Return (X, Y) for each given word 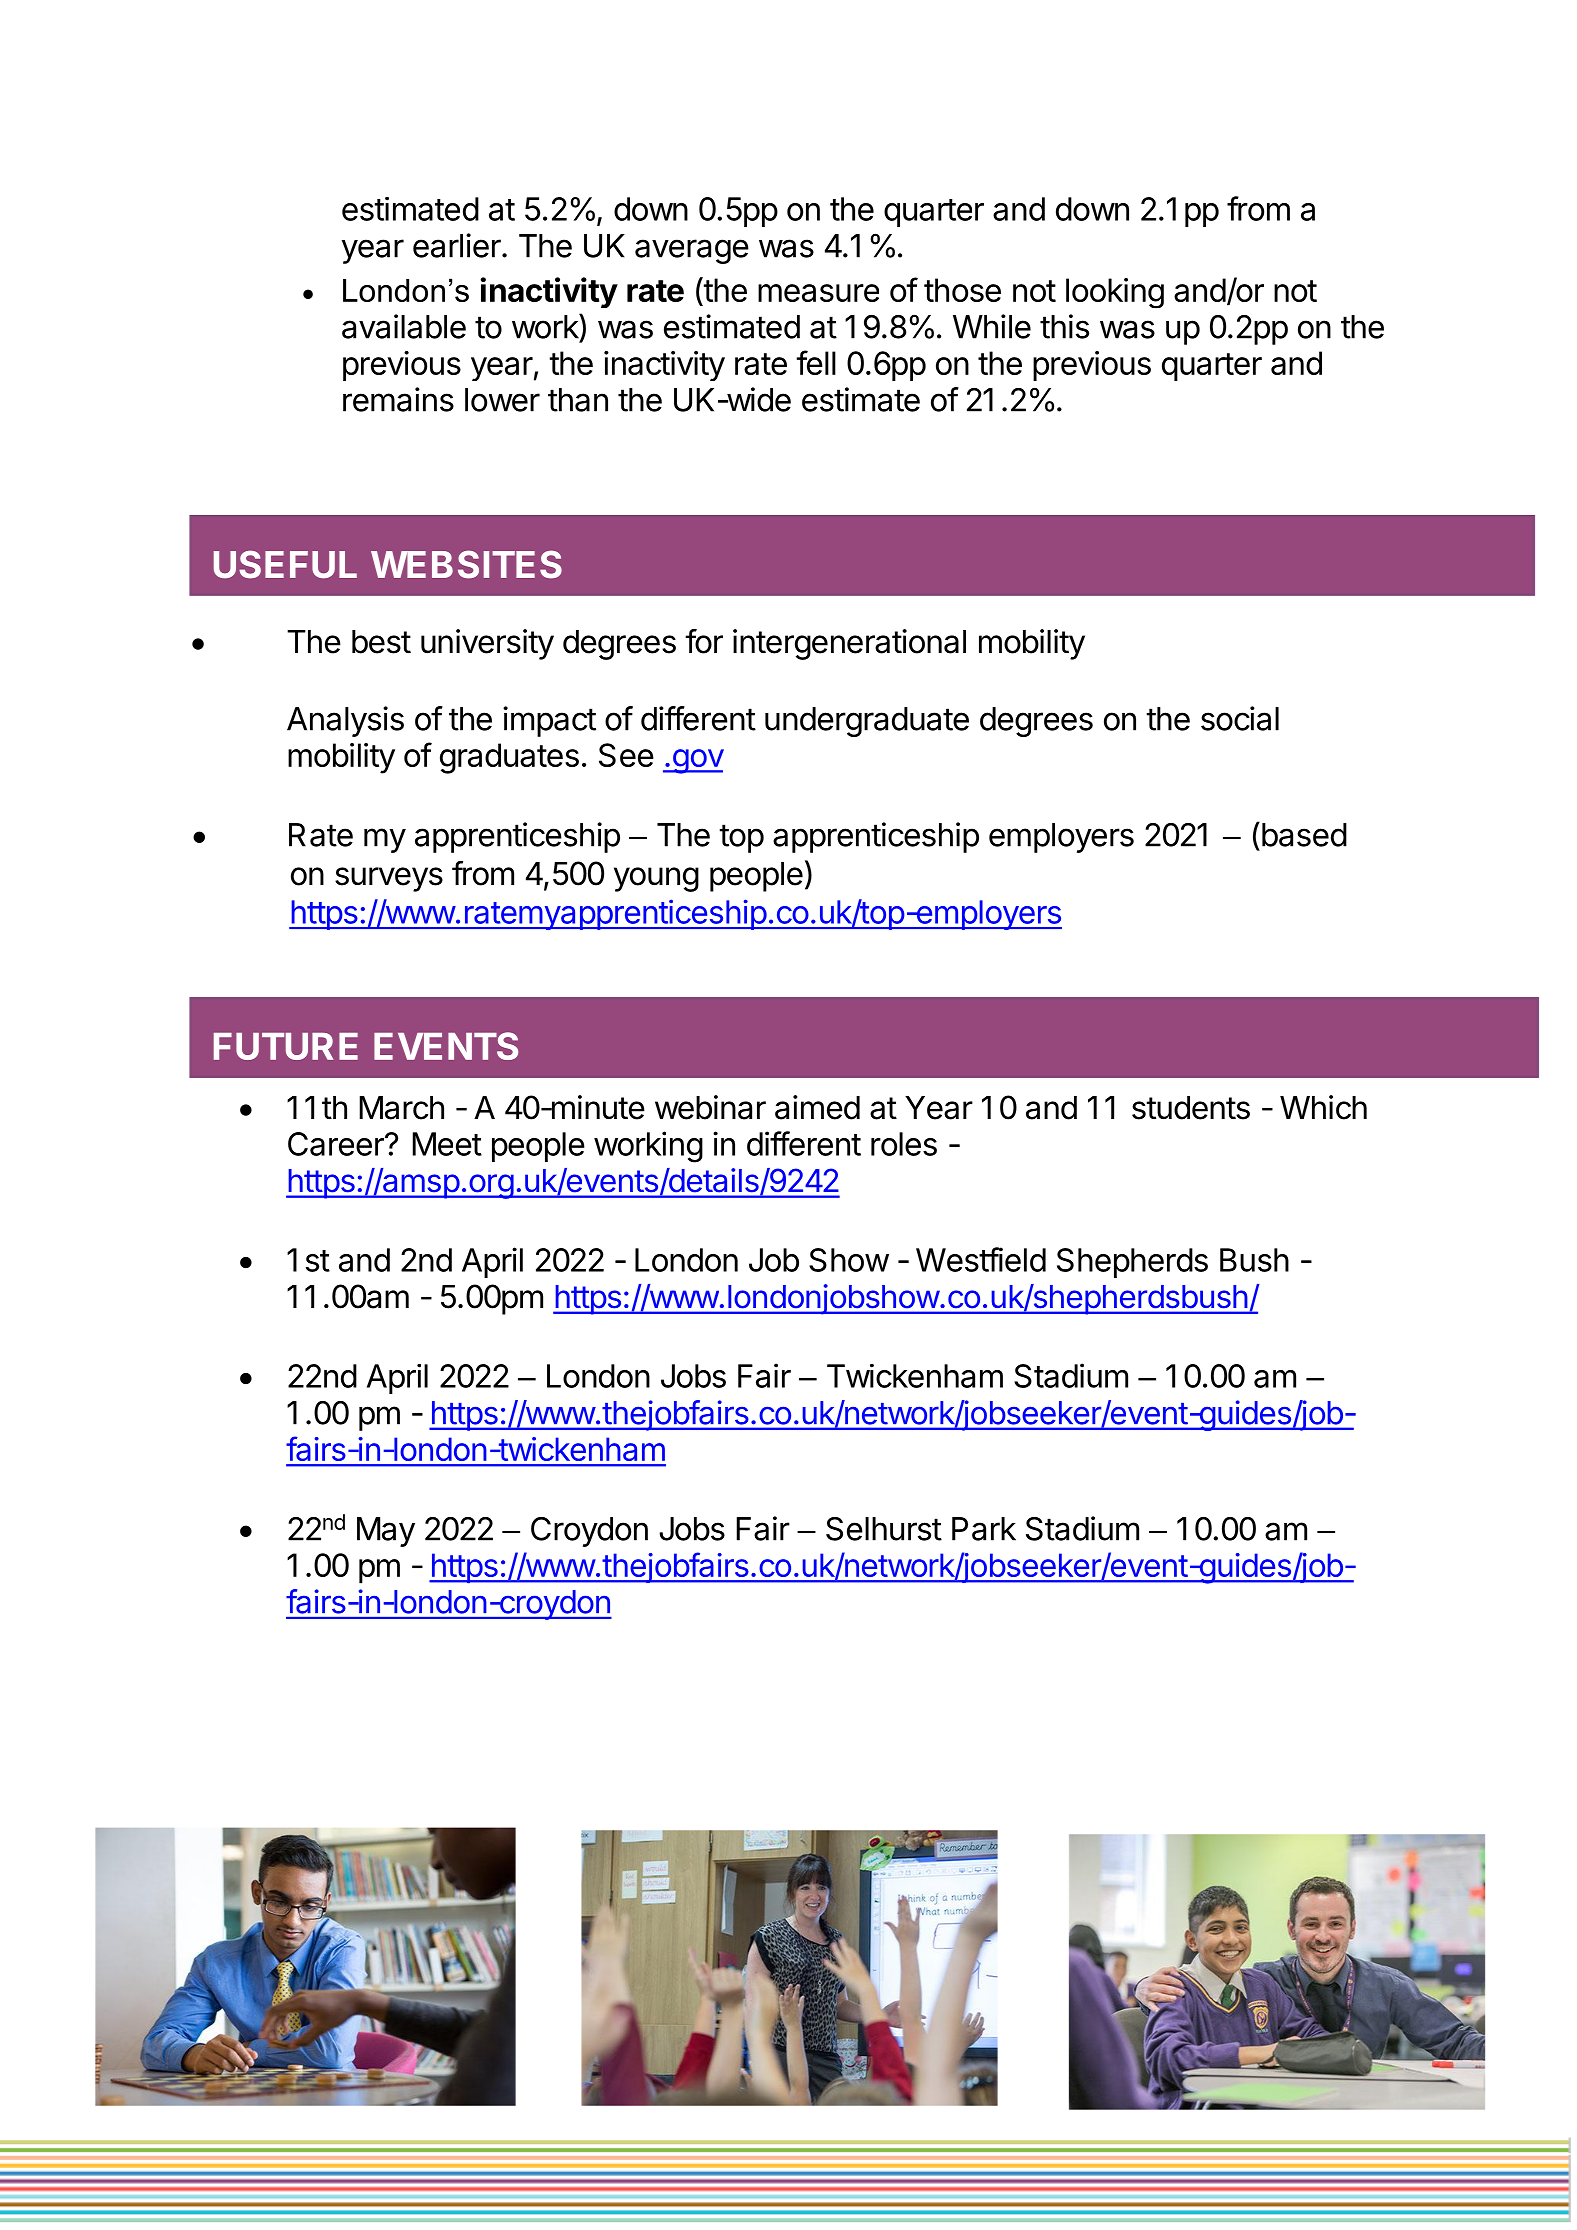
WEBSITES (466, 564)
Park (984, 1529)
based (1303, 834)
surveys (389, 879)
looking (1115, 293)
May (386, 1532)
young (656, 879)
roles (904, 1144)
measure (818, 293)
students (1191, 1108)
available (404, 326)
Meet (447, 1144)
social (1240, 718)
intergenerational (849, 644)
